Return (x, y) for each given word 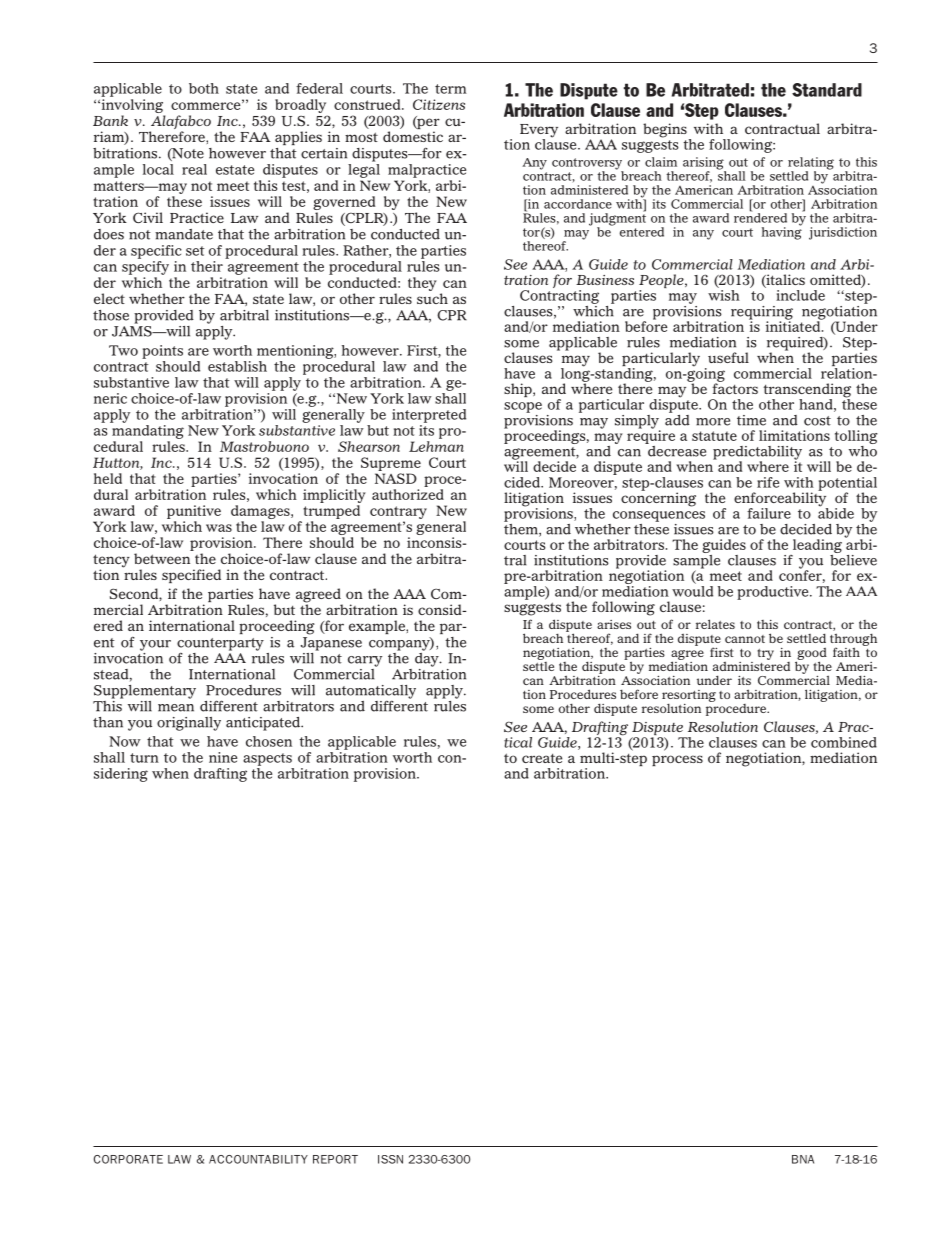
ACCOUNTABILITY (258, 1159)
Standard (827, 90)
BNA (803, 1159)
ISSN (390, 1159)
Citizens (439, 104)
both (204, 88)
